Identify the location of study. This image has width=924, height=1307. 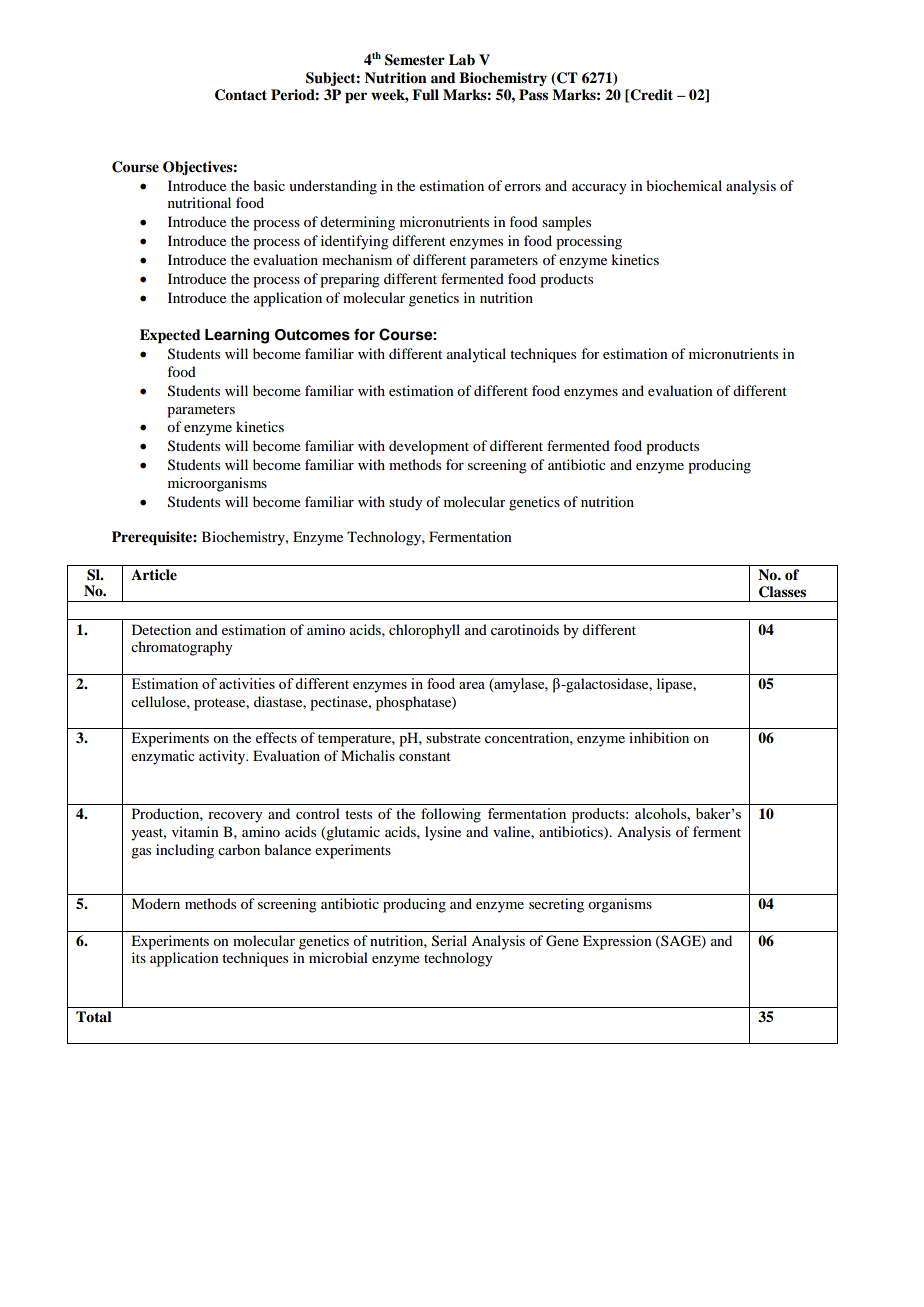
(405, 503).
